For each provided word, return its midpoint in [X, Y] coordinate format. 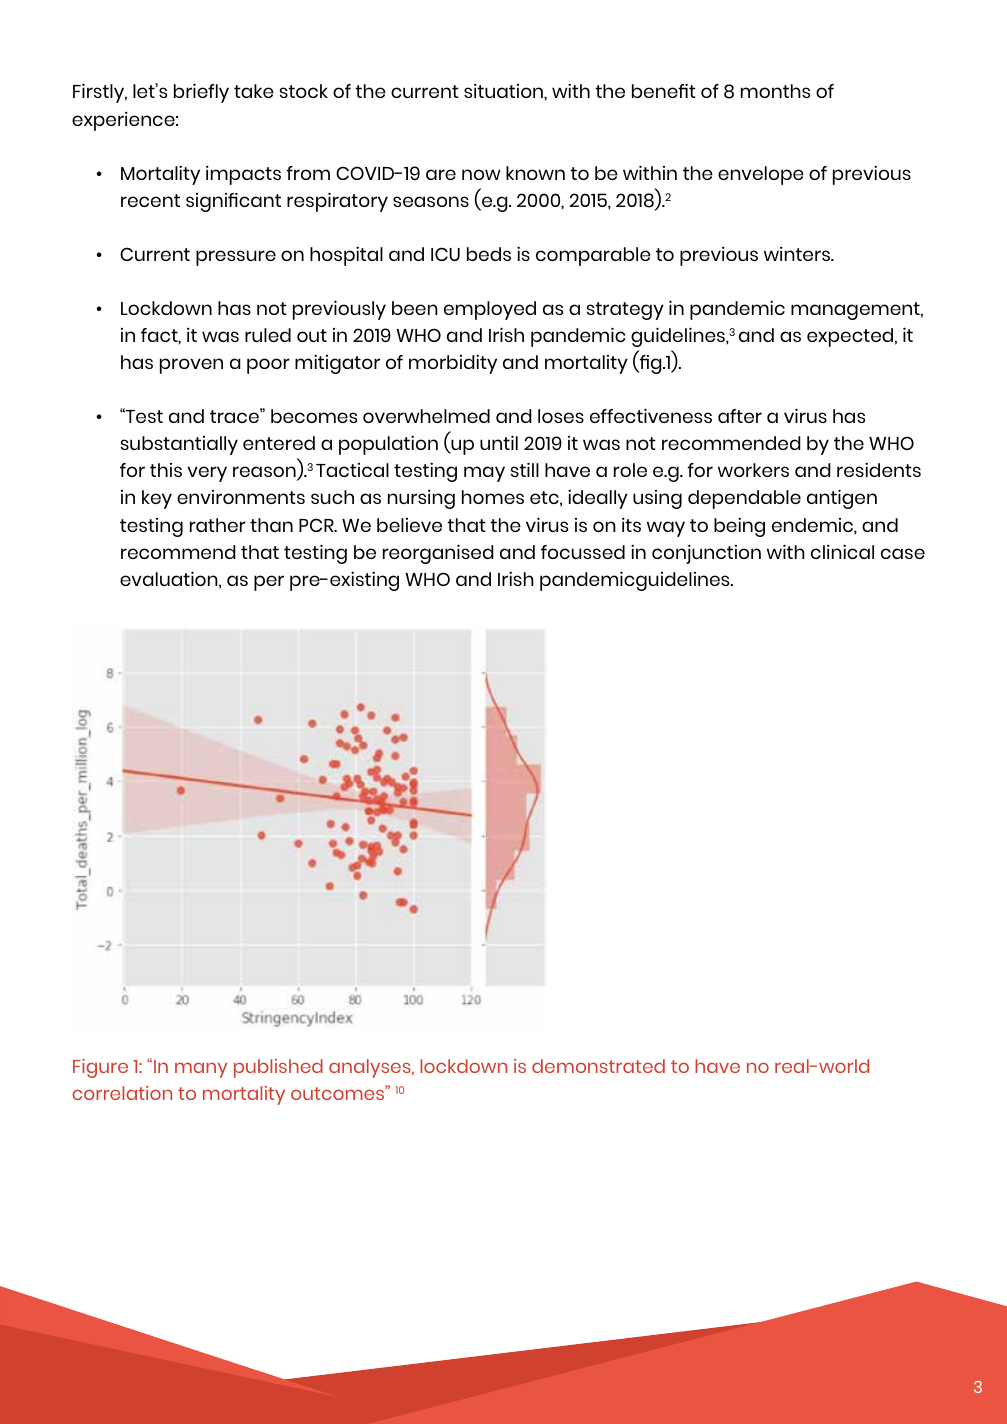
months [775, 91]
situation [504, 91]
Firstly [100, 93]
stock [304, 91]
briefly [201, 93]
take [254, 91]
